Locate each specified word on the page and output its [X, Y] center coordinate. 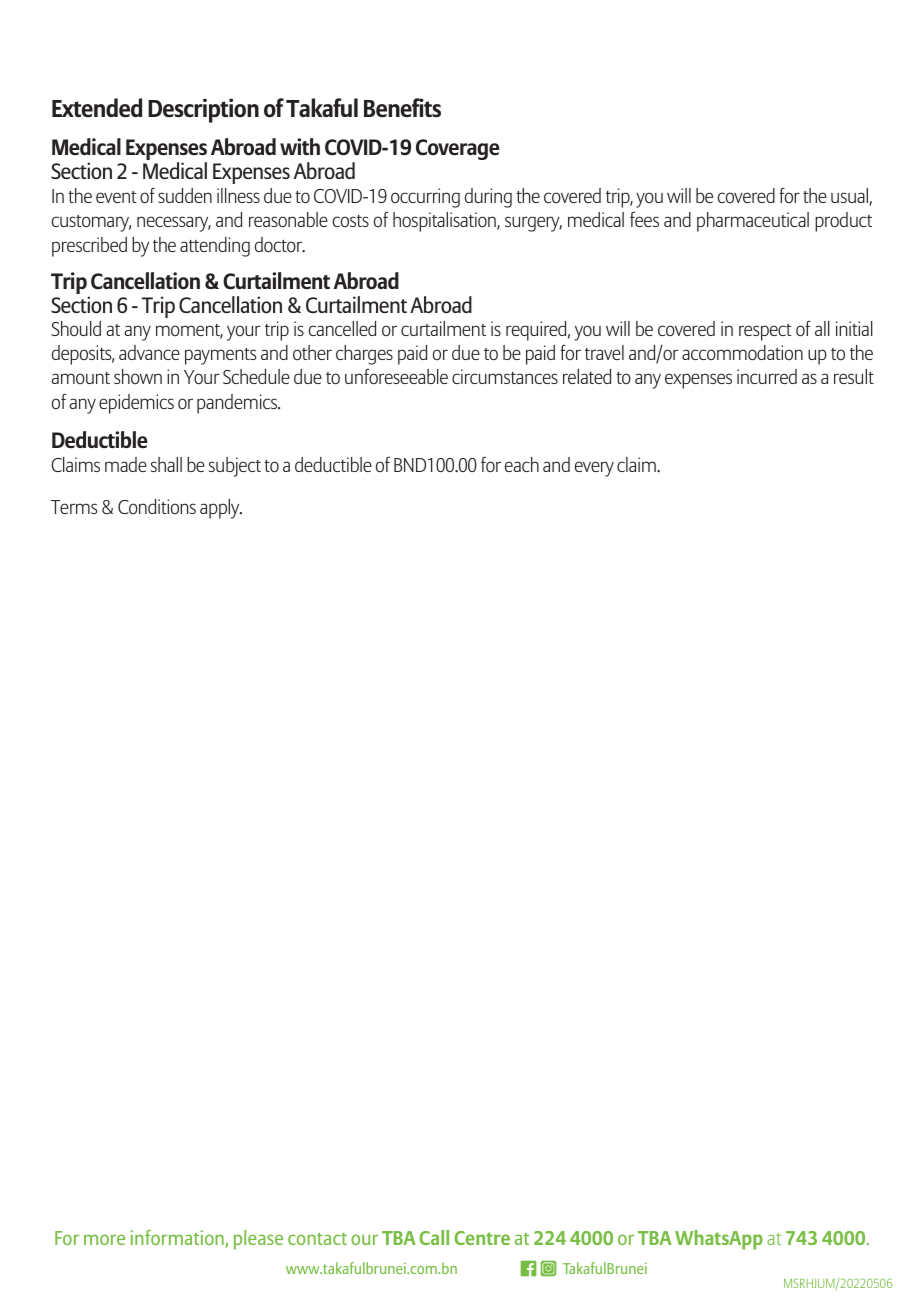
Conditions [157, 506]
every [594, 469]
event [116, 197]
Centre [482, 1238]
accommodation [742, 353]
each [522, 464]
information [178, 1238]
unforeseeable [396, 377]
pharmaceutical [753, 222]
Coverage [458, 149]
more [104, 1239]
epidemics [136, 404]
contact [317, 1239]
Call [434, 1237]
